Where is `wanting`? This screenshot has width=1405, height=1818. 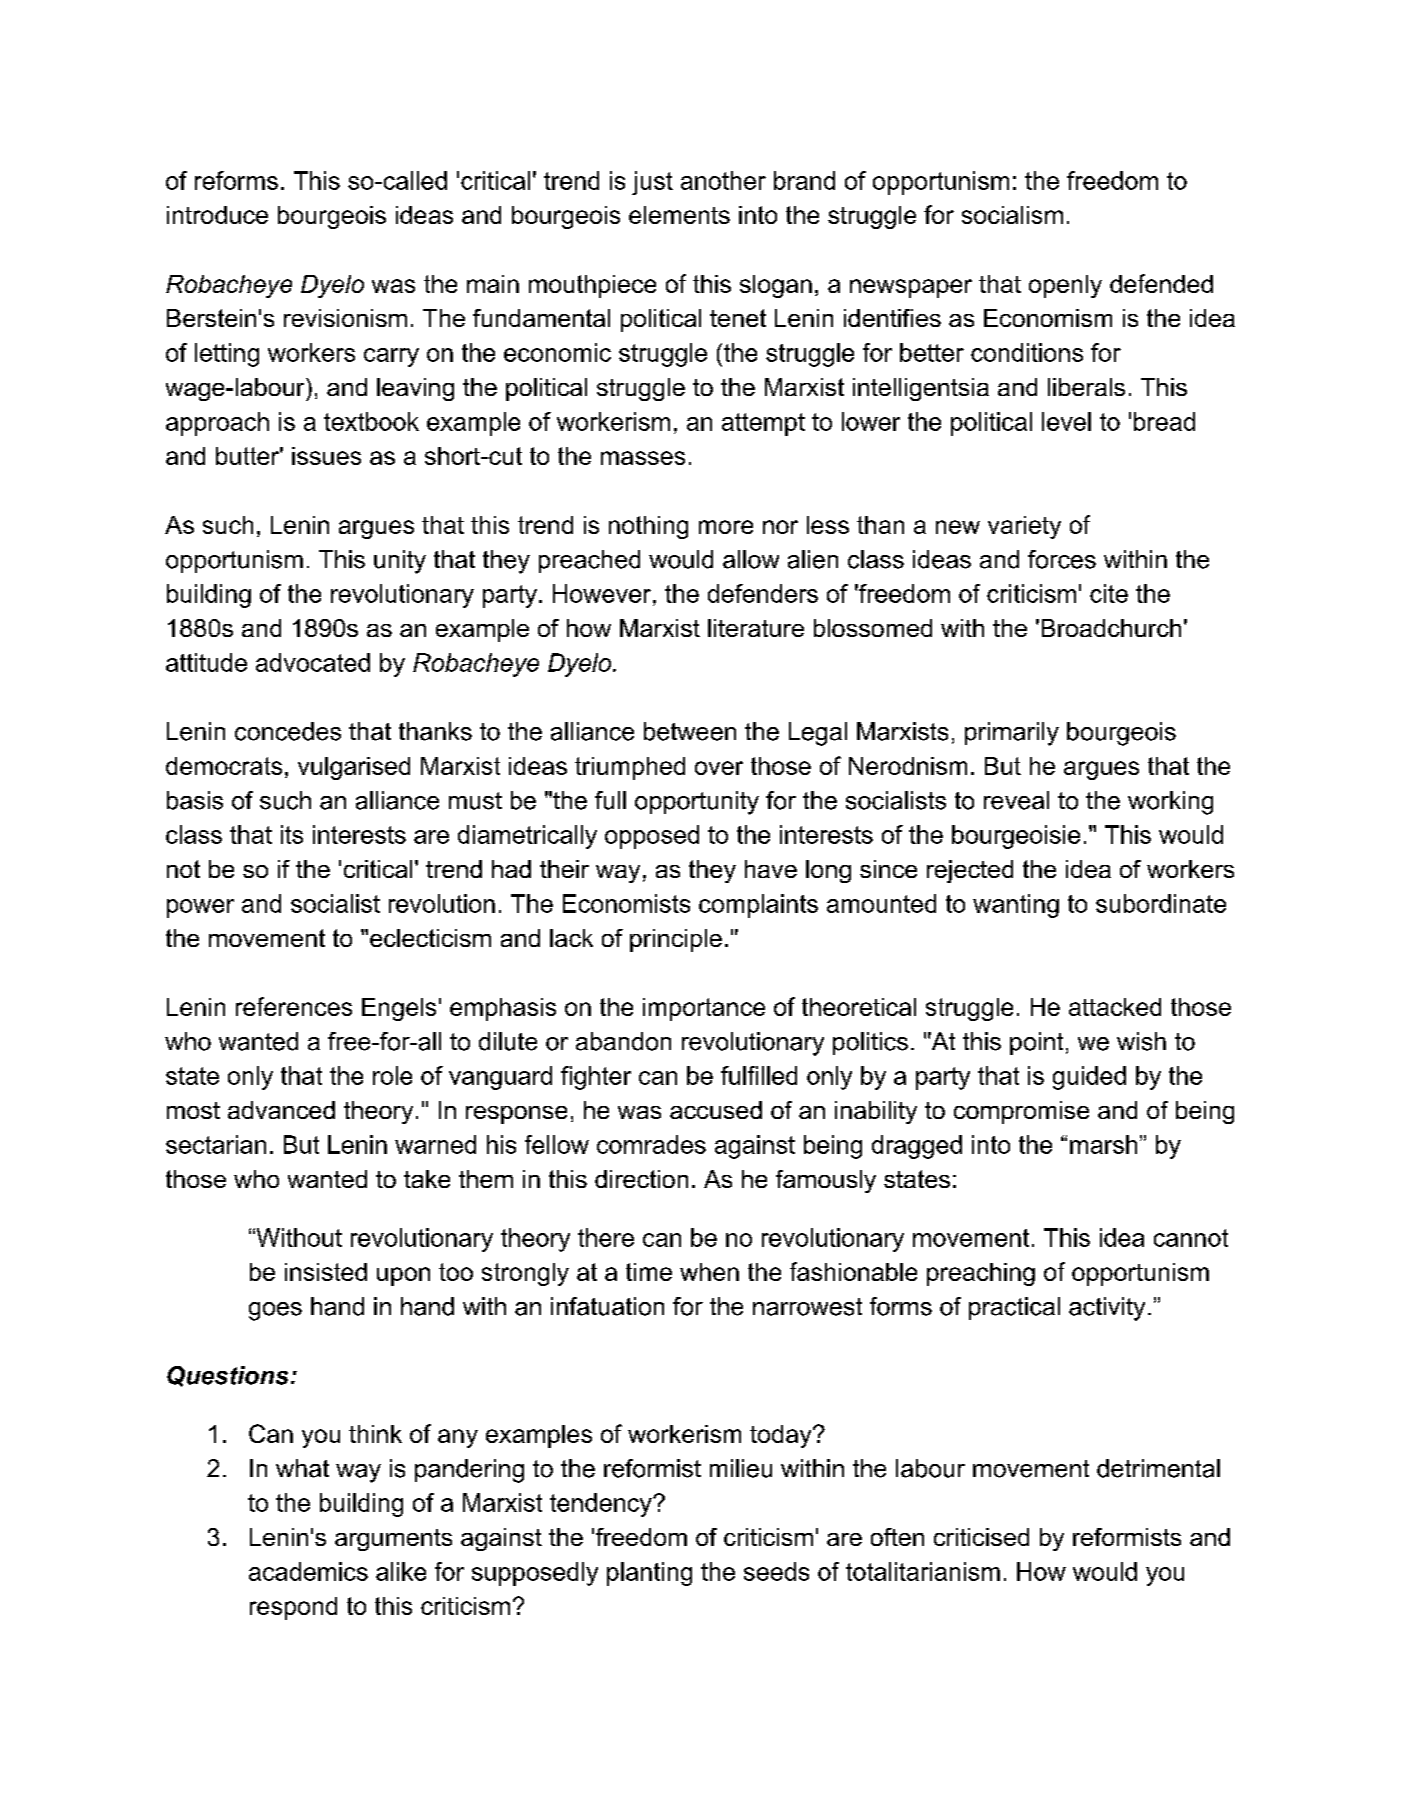
wanting is located at coordinates (1016, 906).
